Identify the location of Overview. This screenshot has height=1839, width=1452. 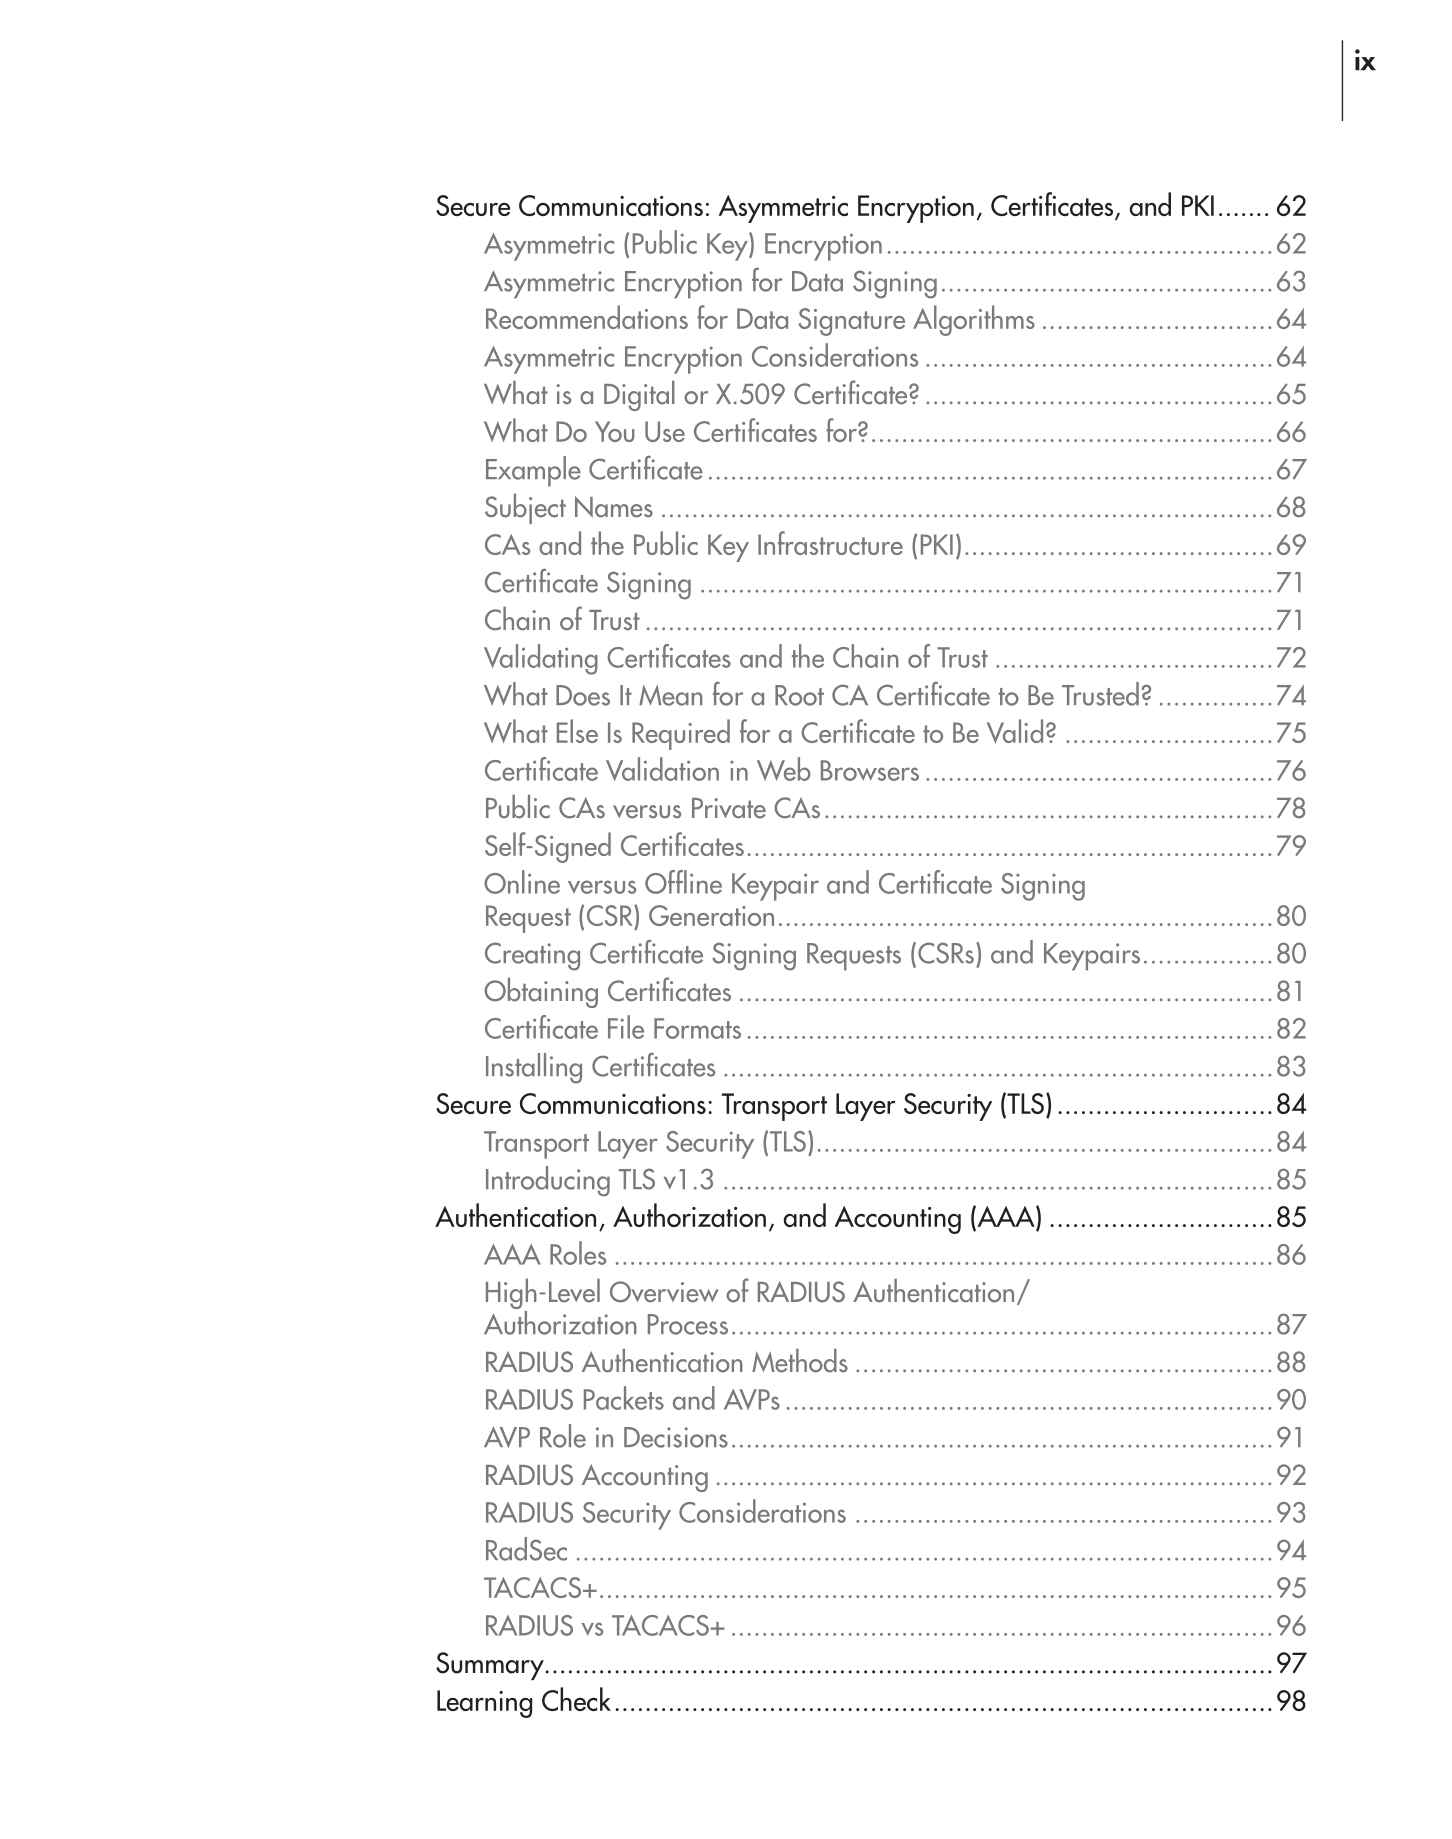
(664, 1292).
